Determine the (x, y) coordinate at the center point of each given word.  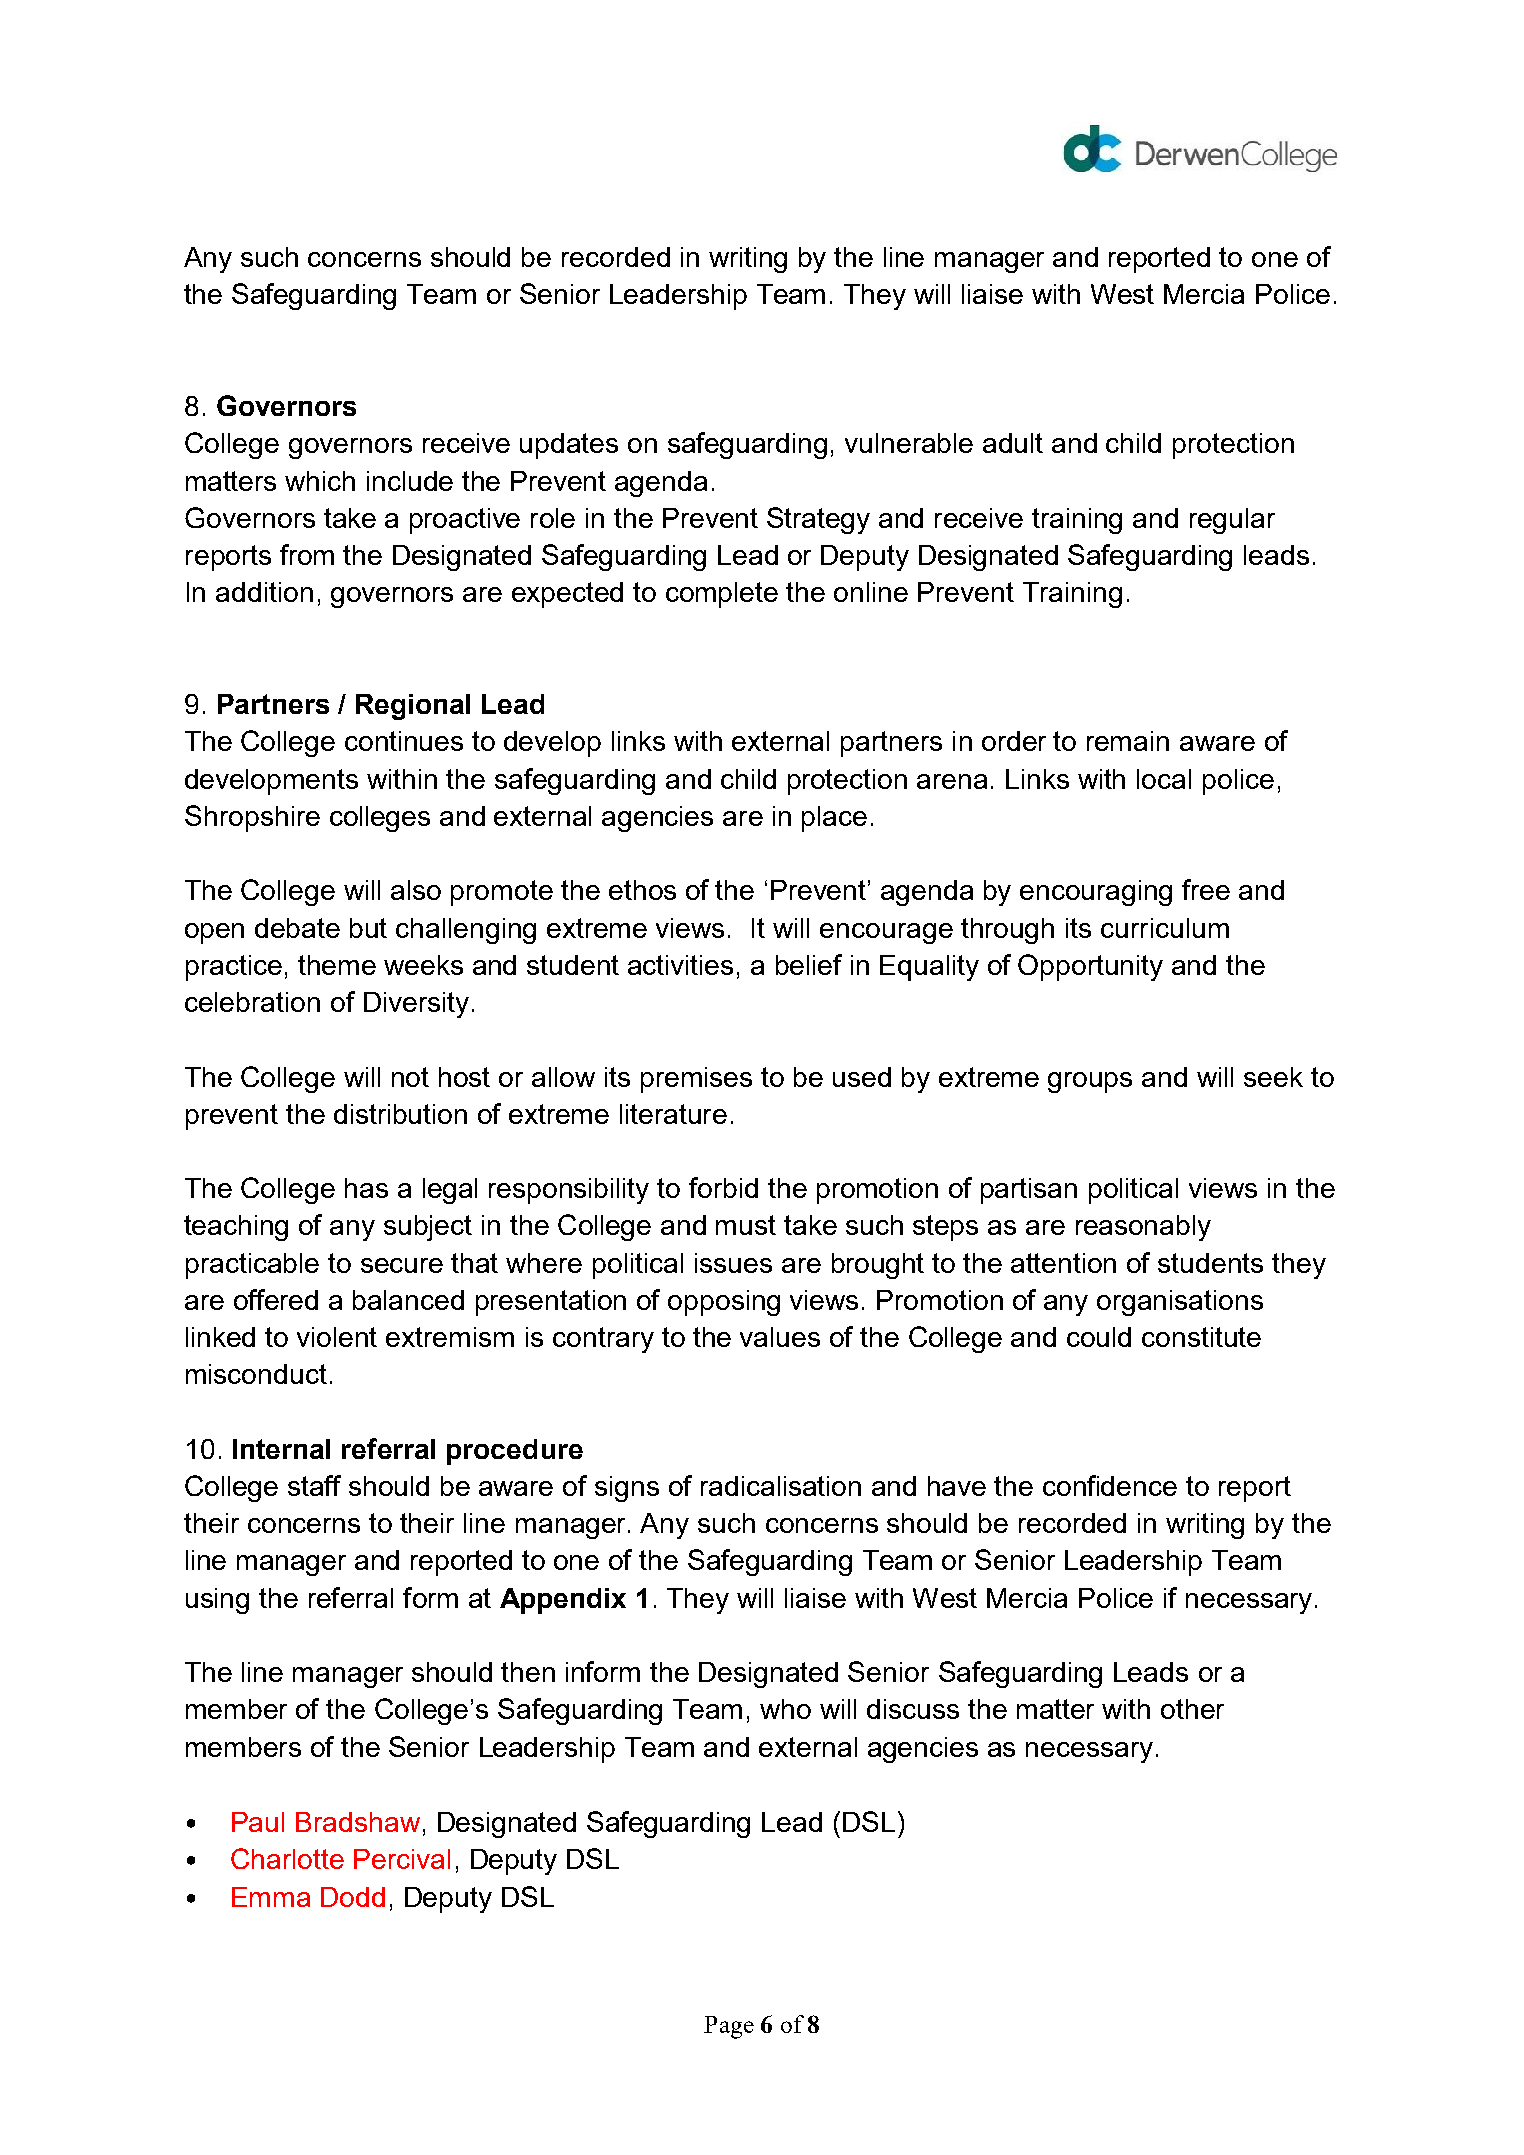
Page (729, 2027)
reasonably (1143, 1228)
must (746, 1225)
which (320, 481)
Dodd (353, 1897)
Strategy (818, 520)
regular (1232, 521)
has (366, 1188)
